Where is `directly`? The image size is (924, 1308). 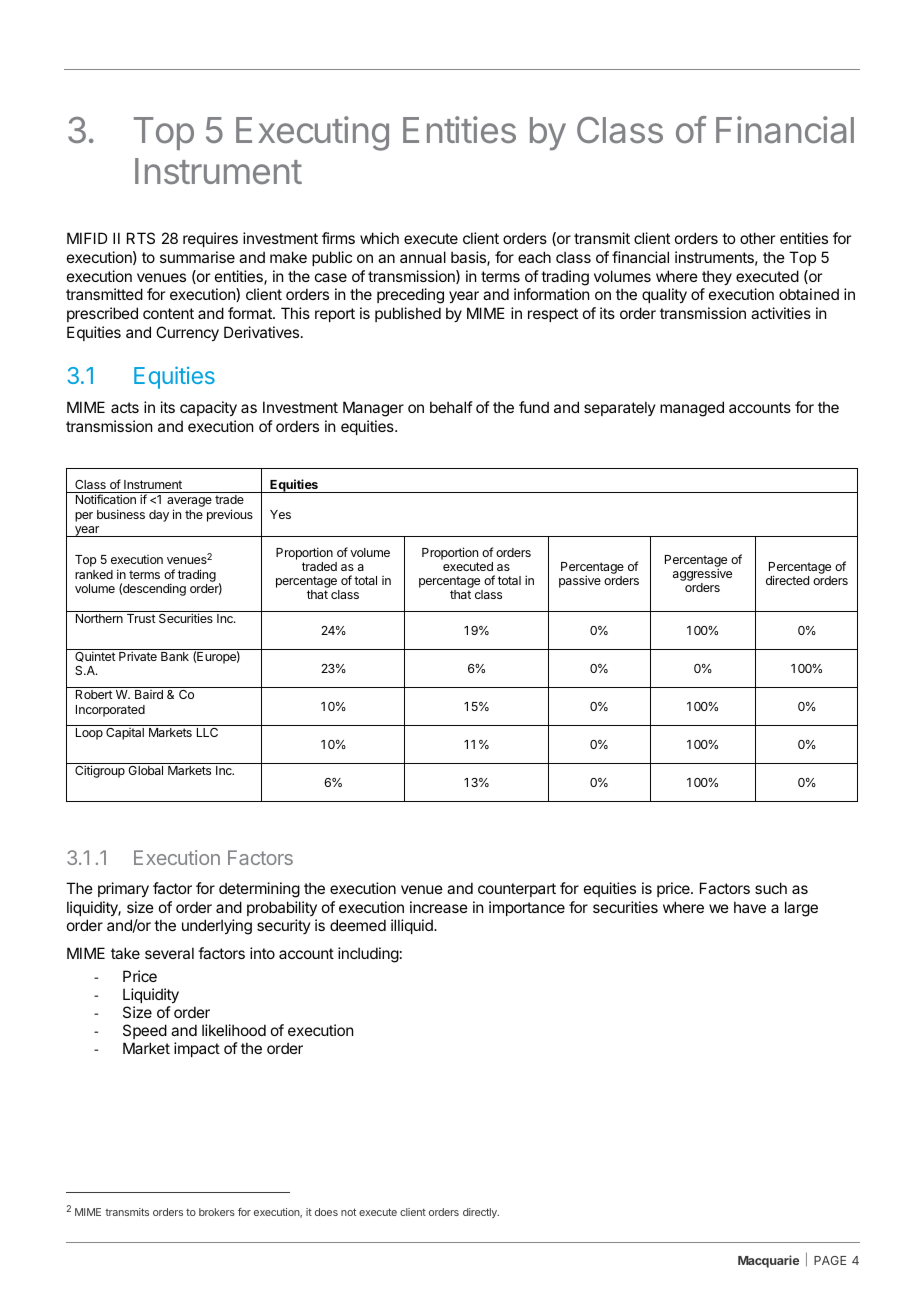 directly is located at coordinates (481, 1213).
